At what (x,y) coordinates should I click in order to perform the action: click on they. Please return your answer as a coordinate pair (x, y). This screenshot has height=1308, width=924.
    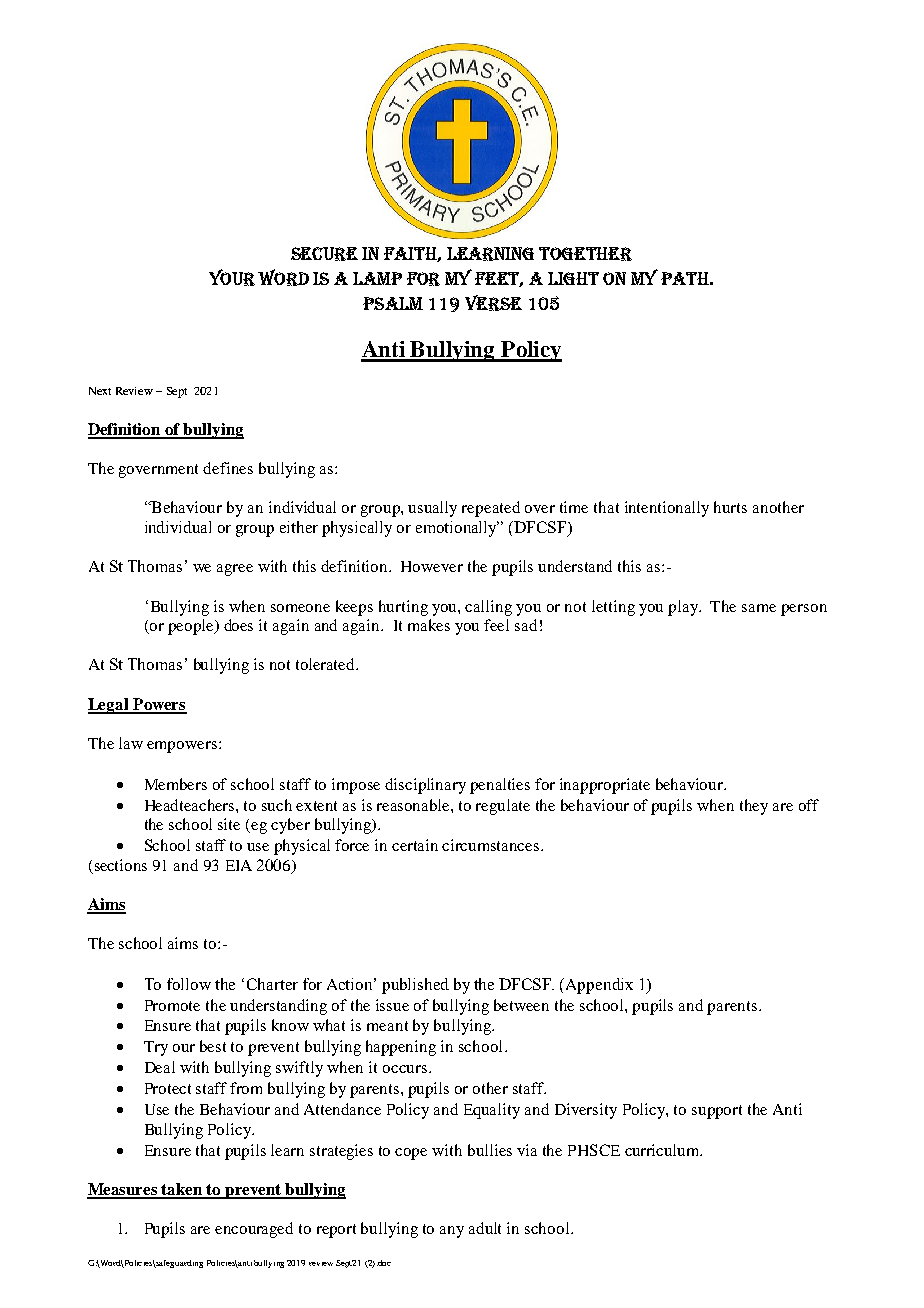
    Looking at the image, I should click on (754, 807).
